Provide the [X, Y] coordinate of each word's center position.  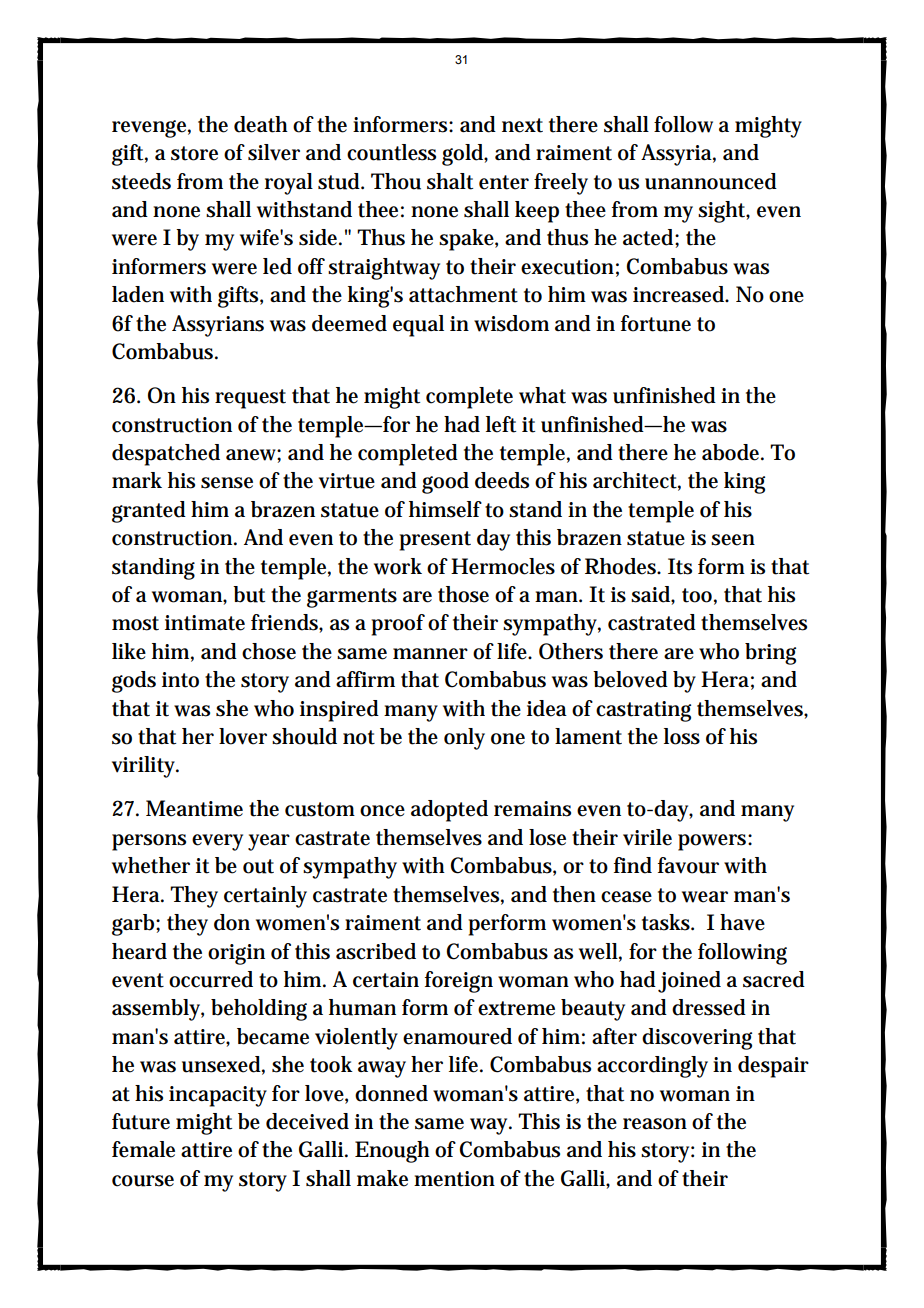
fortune [656, 323]
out [258, 866]
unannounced [711, 181]
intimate [205, 623]
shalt [450, 181]
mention [454, 1179]
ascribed [376, 951]
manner [430, 654]
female [143, 1149]
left [501, 424]
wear [705, 897]
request [250, 399]
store [194, 153]
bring [770, 654]
